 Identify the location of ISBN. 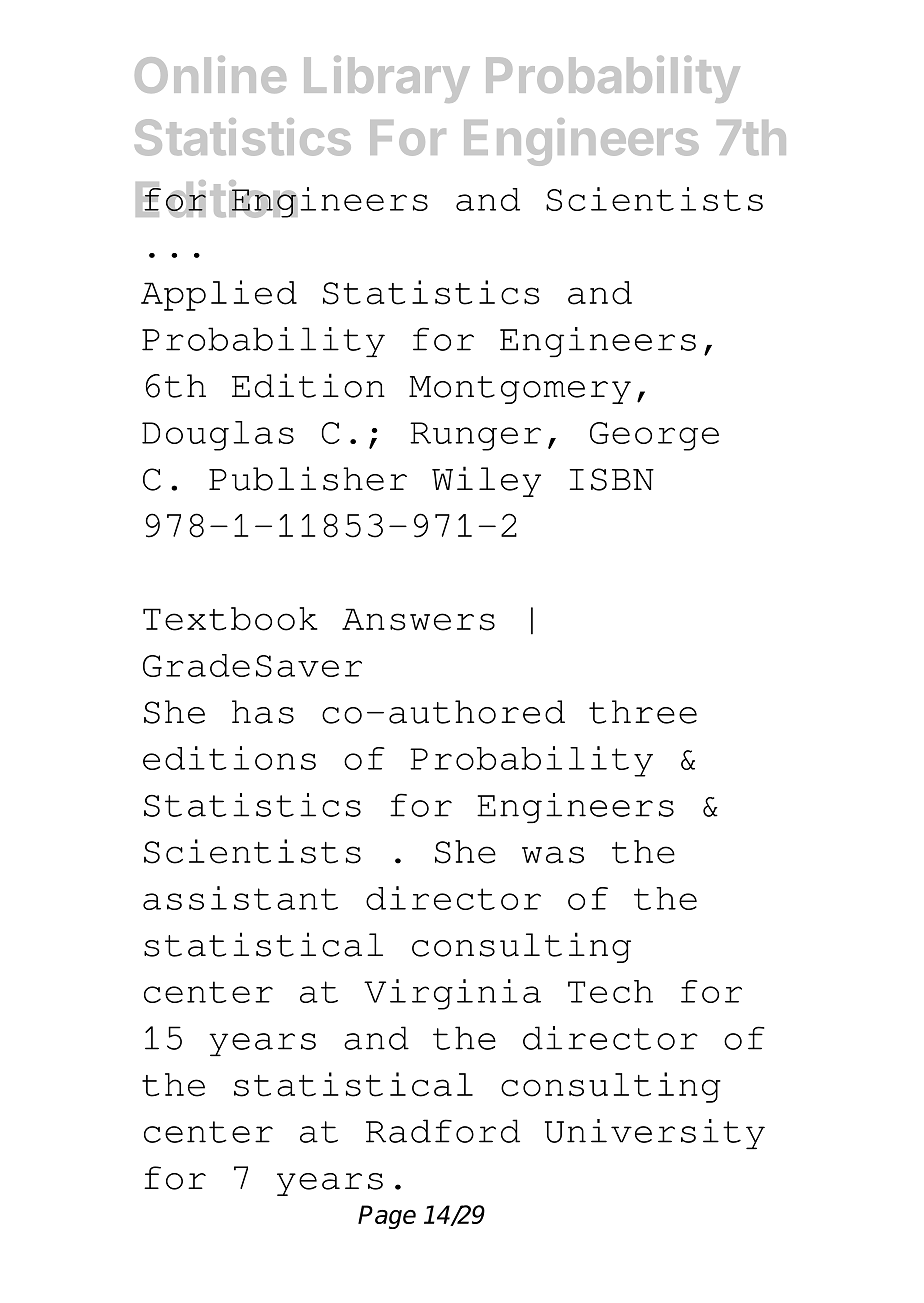
(612, 479).
